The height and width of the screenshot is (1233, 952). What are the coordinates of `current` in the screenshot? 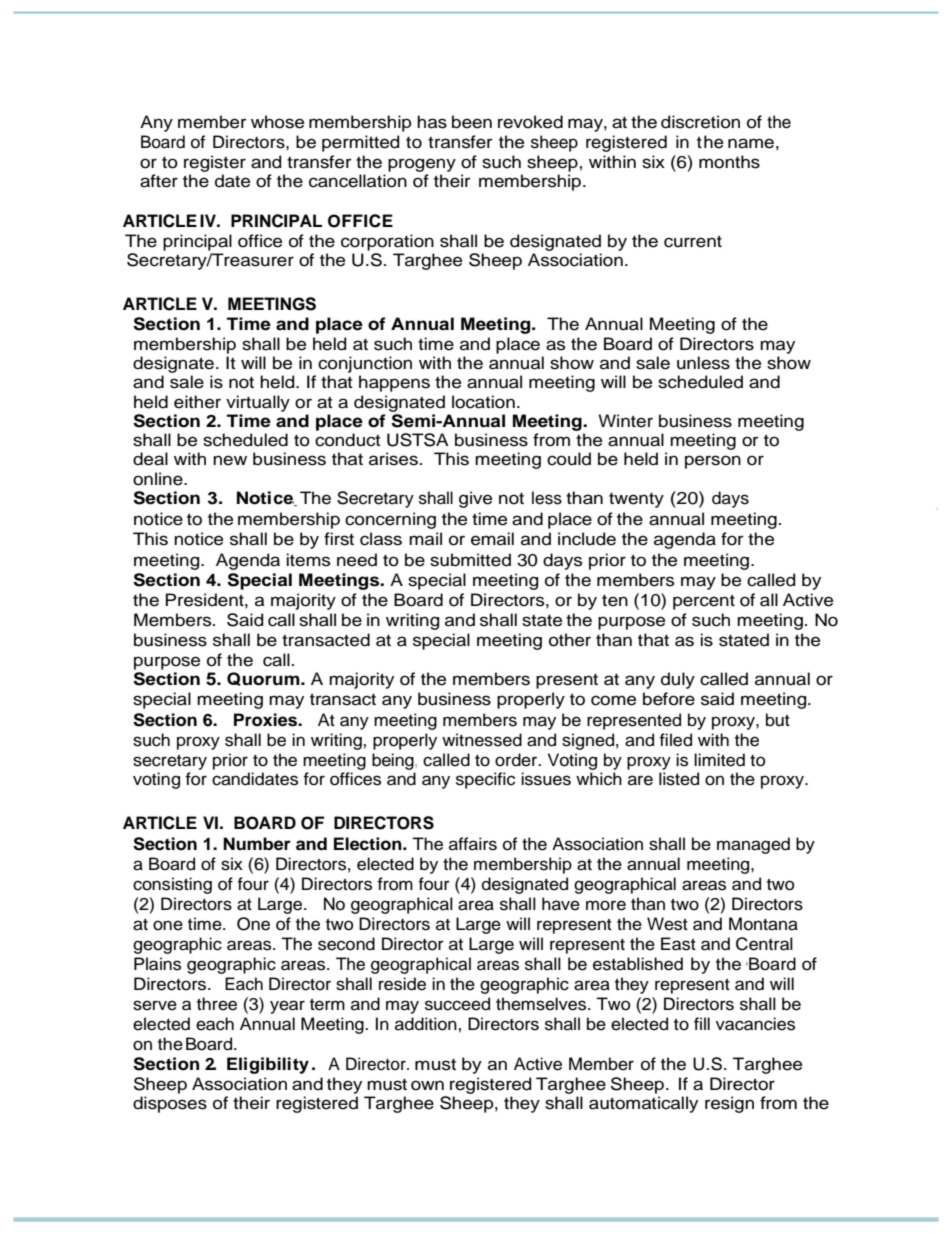 It's located at (693, 241).
